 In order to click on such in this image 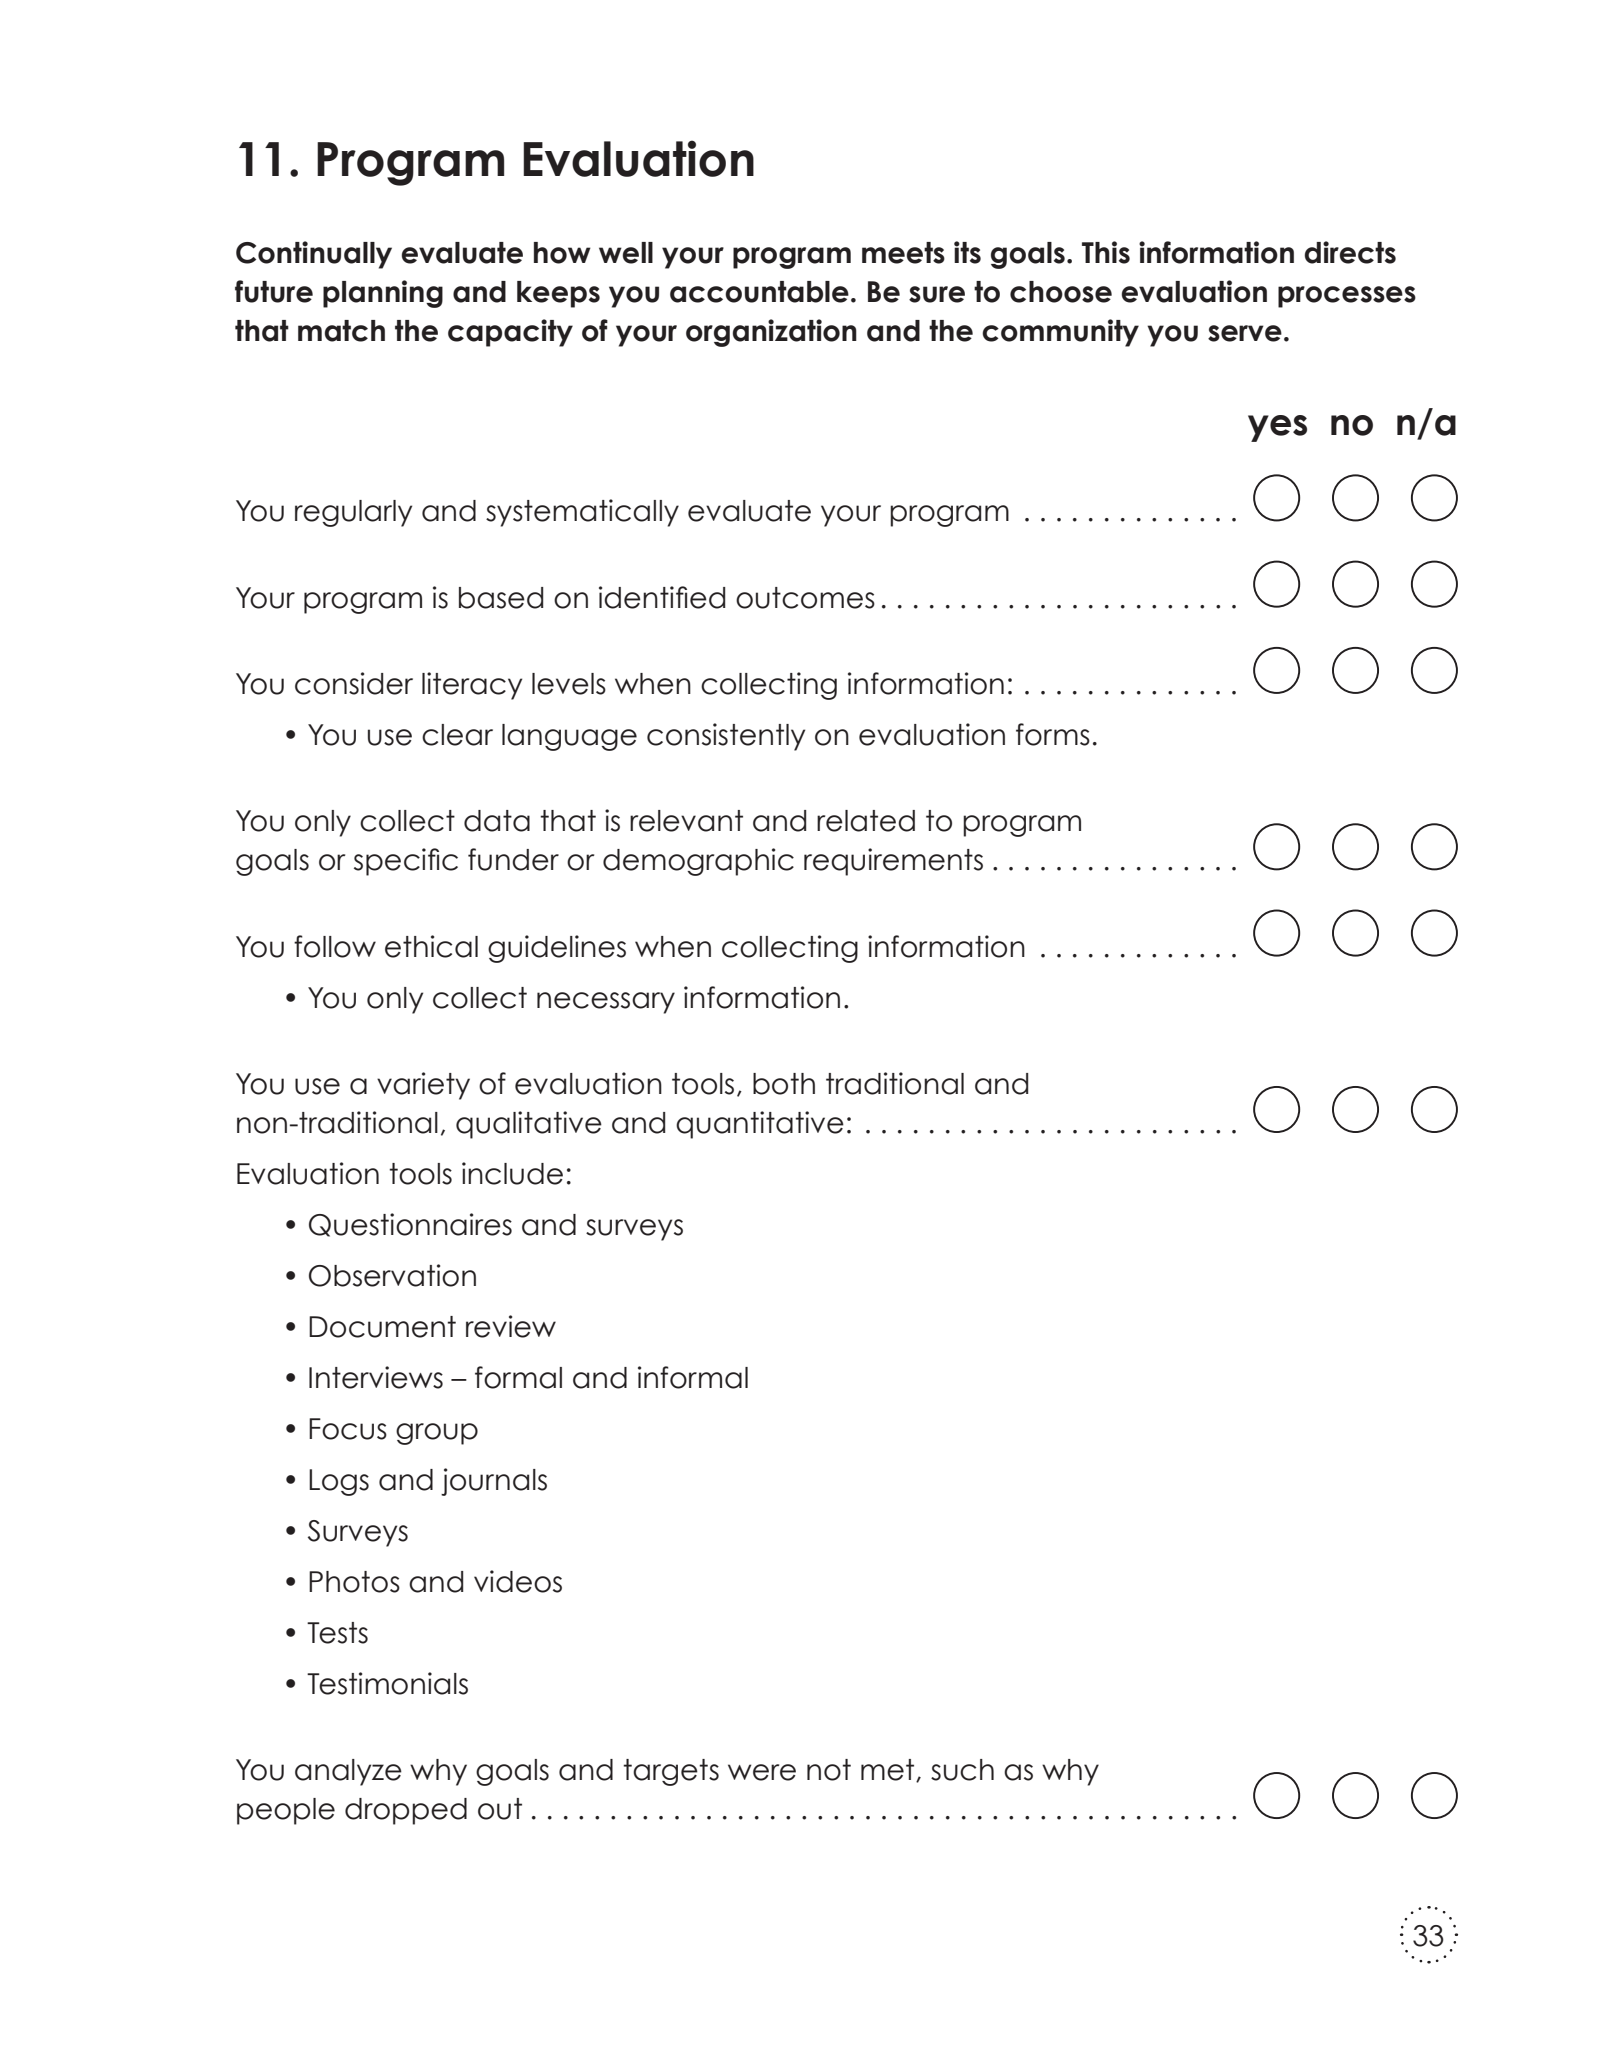, I will do `click(962, 1770)`.
